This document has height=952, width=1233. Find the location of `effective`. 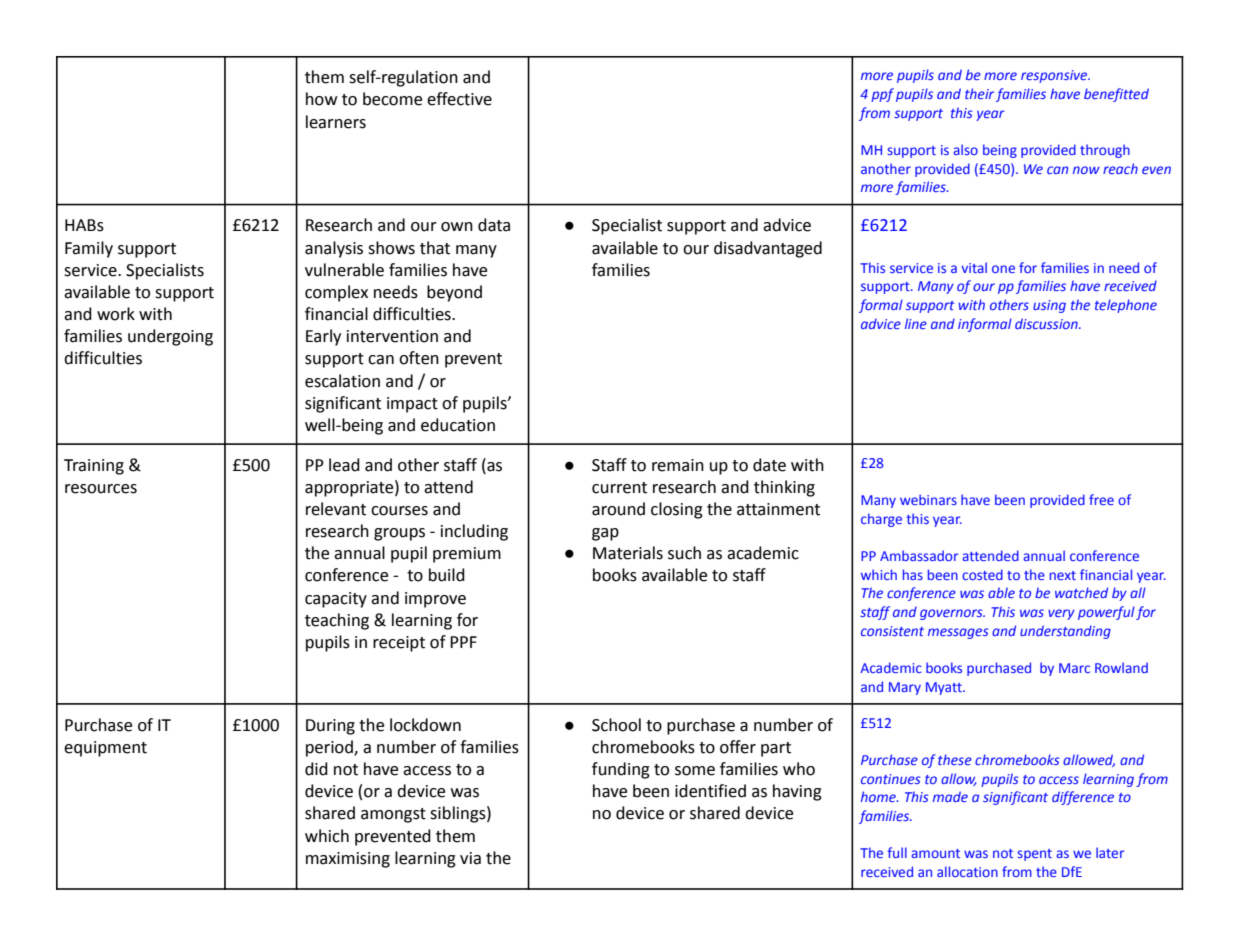

effective is located at coordinates (459, 99).
